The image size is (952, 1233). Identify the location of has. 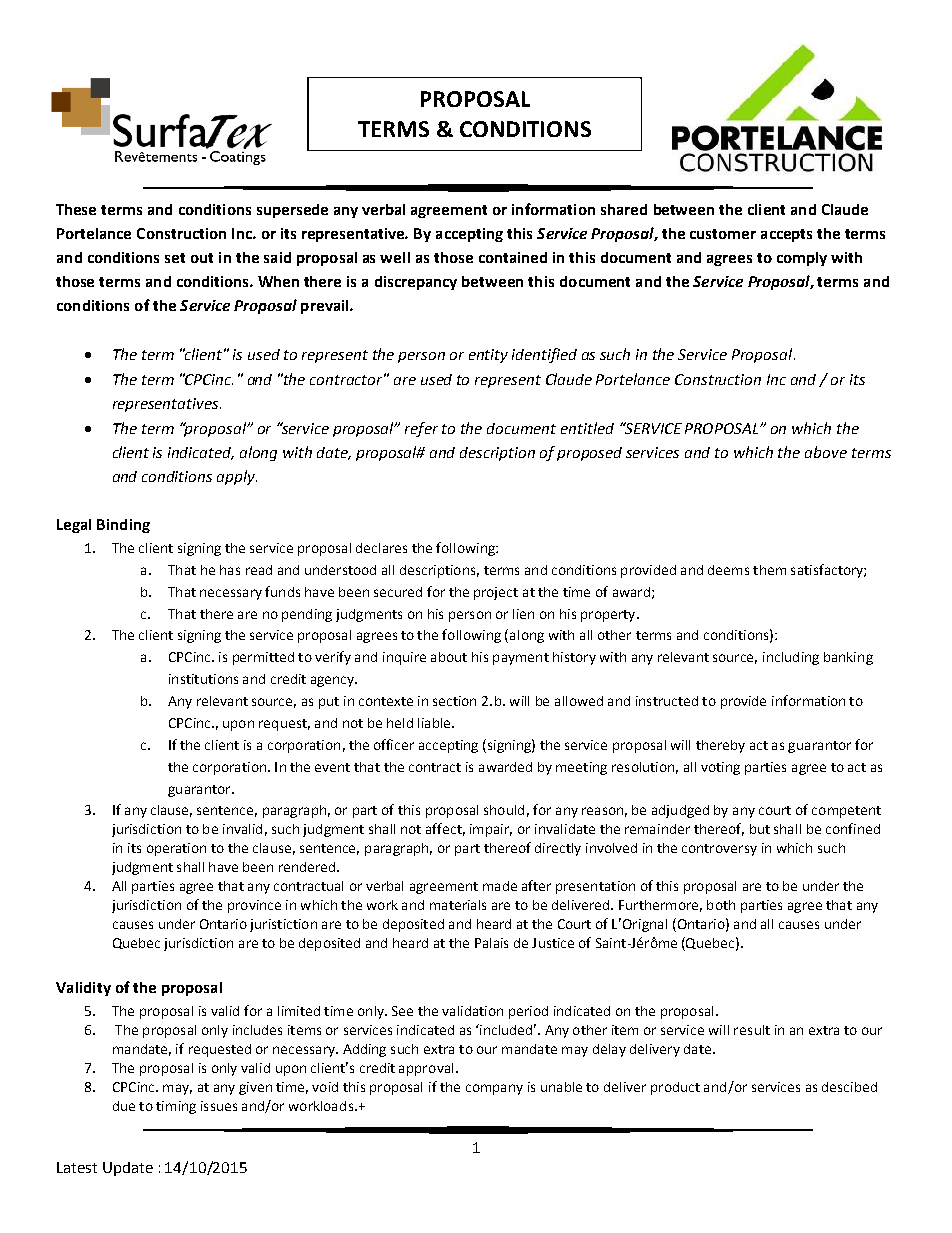
(230, 570).
